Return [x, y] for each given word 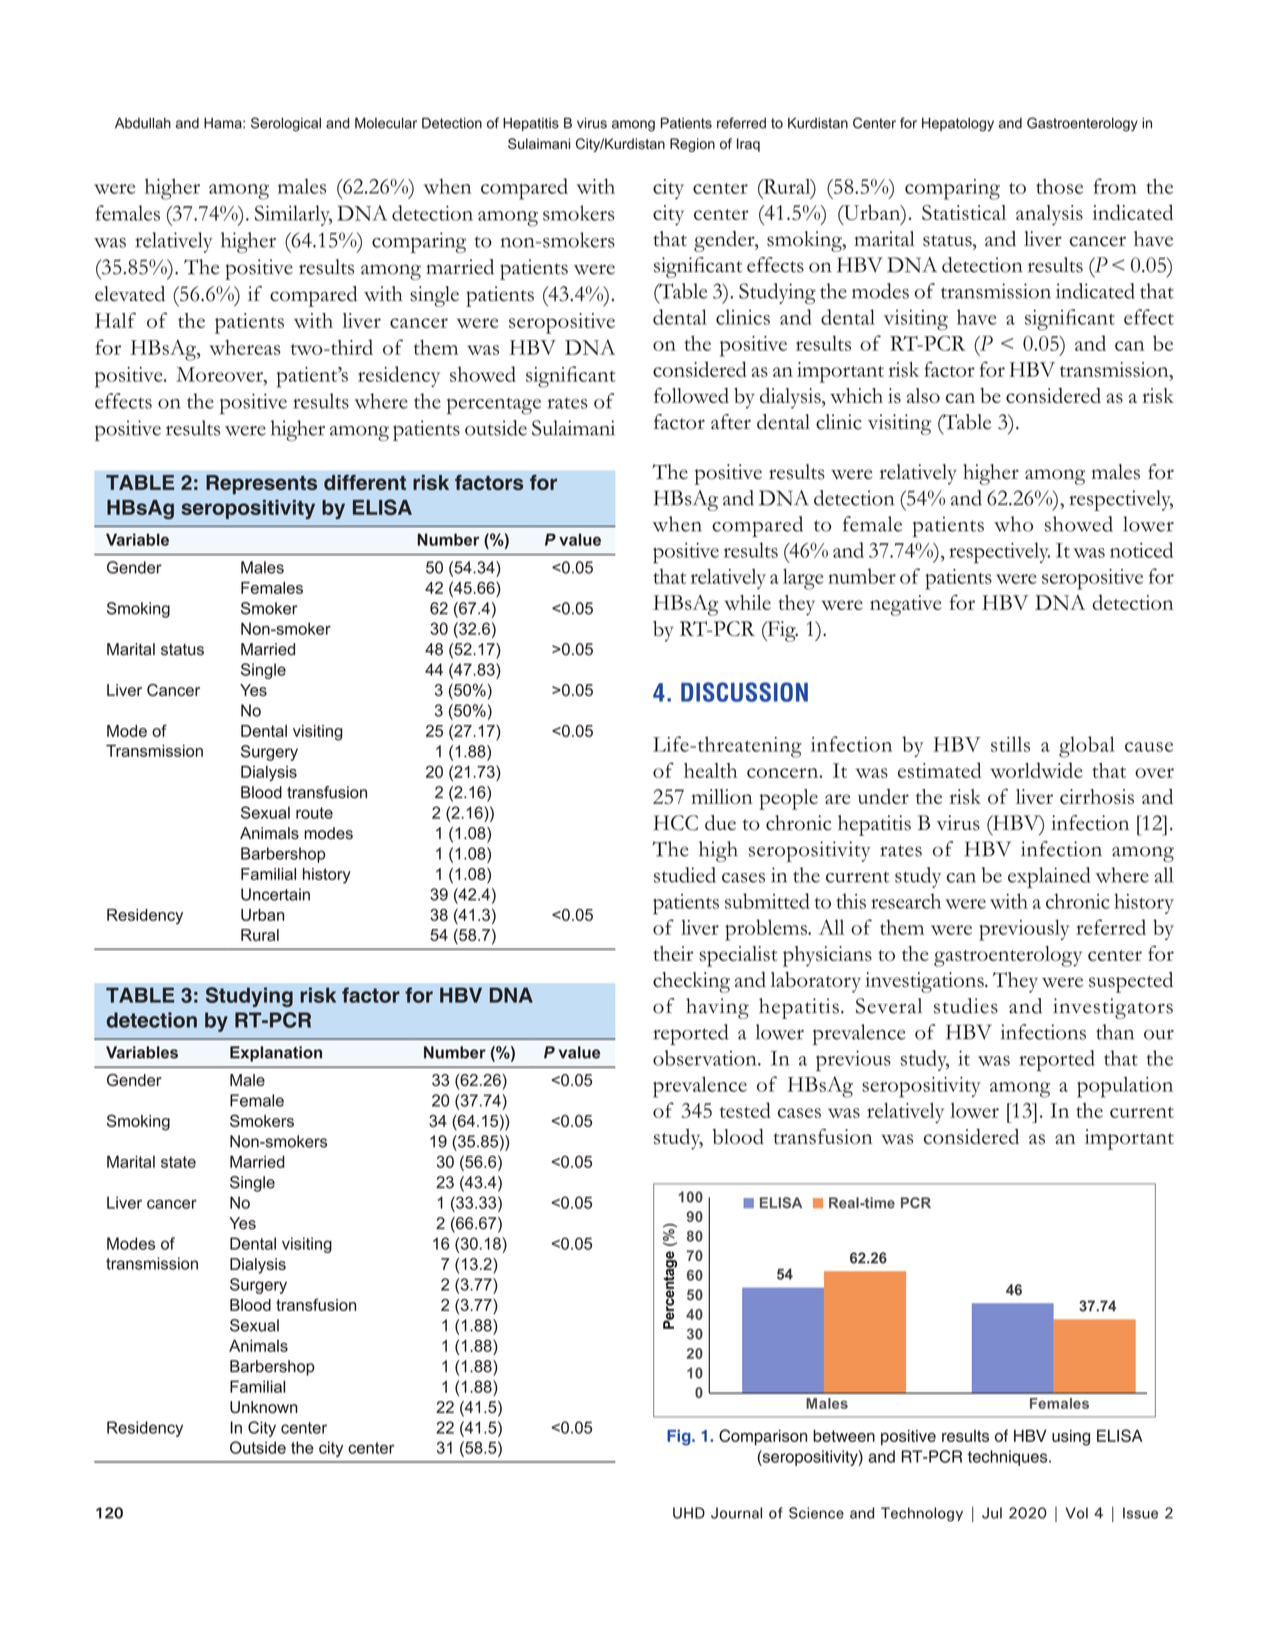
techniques [1009, 1458]
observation [706, 1058]
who [1013, 524]
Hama [224, 123]
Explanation [276, 1054]
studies [966, 1006]
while [747, 602]
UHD [689, 1513]
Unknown [263, 1407]
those [1059, 186]
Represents [261, 484]
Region [692, 145]
